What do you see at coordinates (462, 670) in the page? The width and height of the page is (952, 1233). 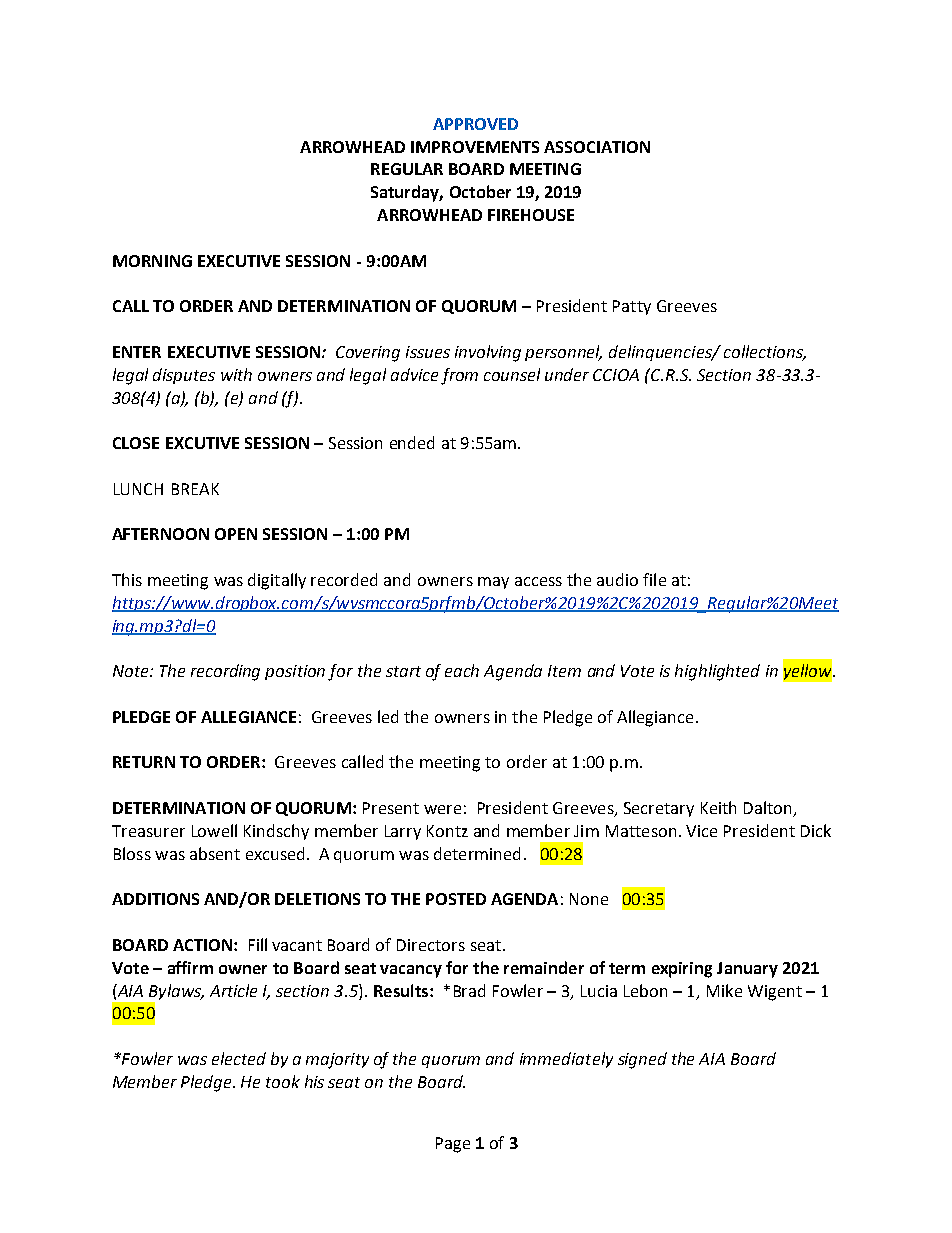 I see `each` at bounding box center [462, 670].
